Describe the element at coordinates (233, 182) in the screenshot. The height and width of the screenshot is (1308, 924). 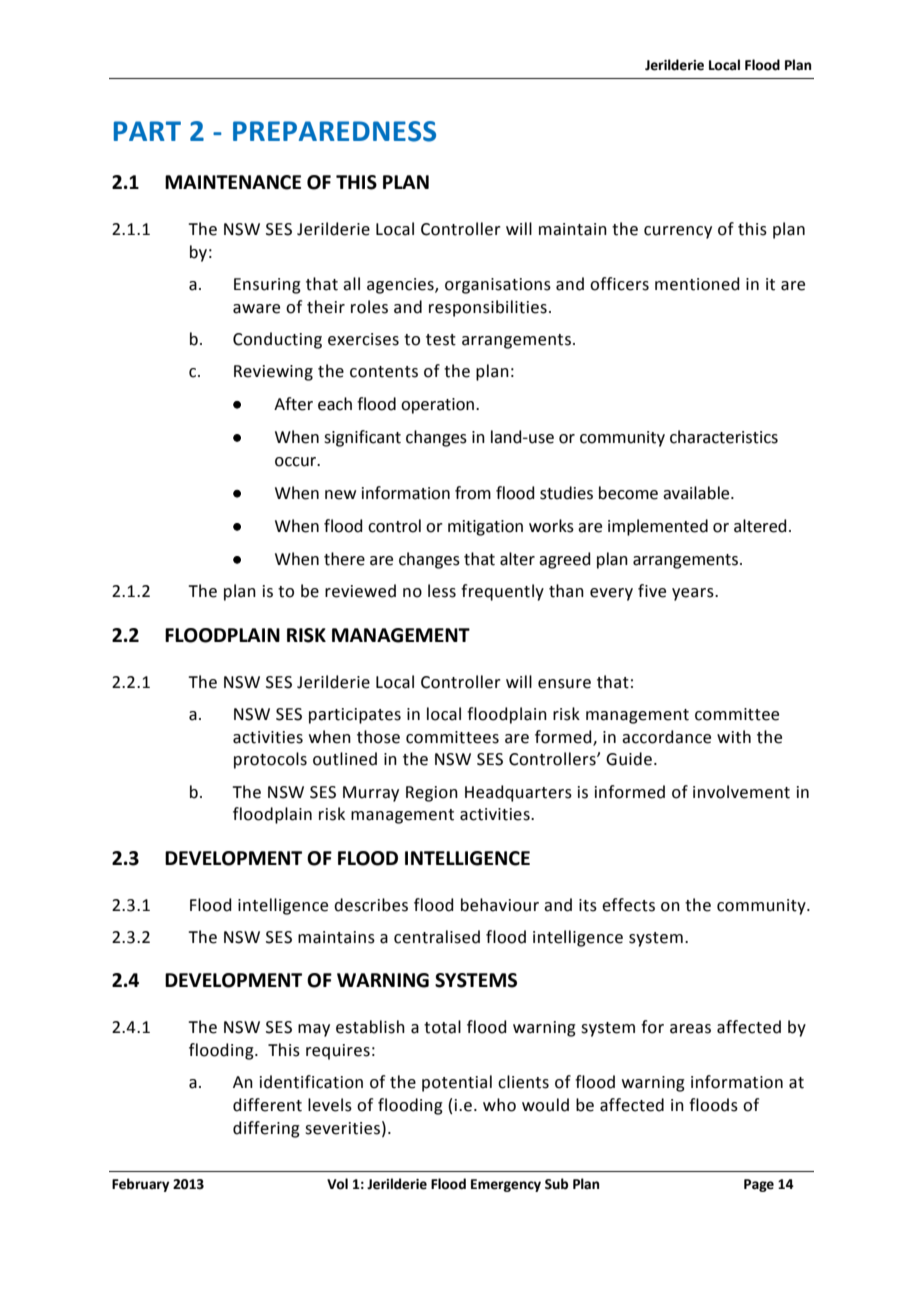
I see `MAINTENANCE` at that location.
